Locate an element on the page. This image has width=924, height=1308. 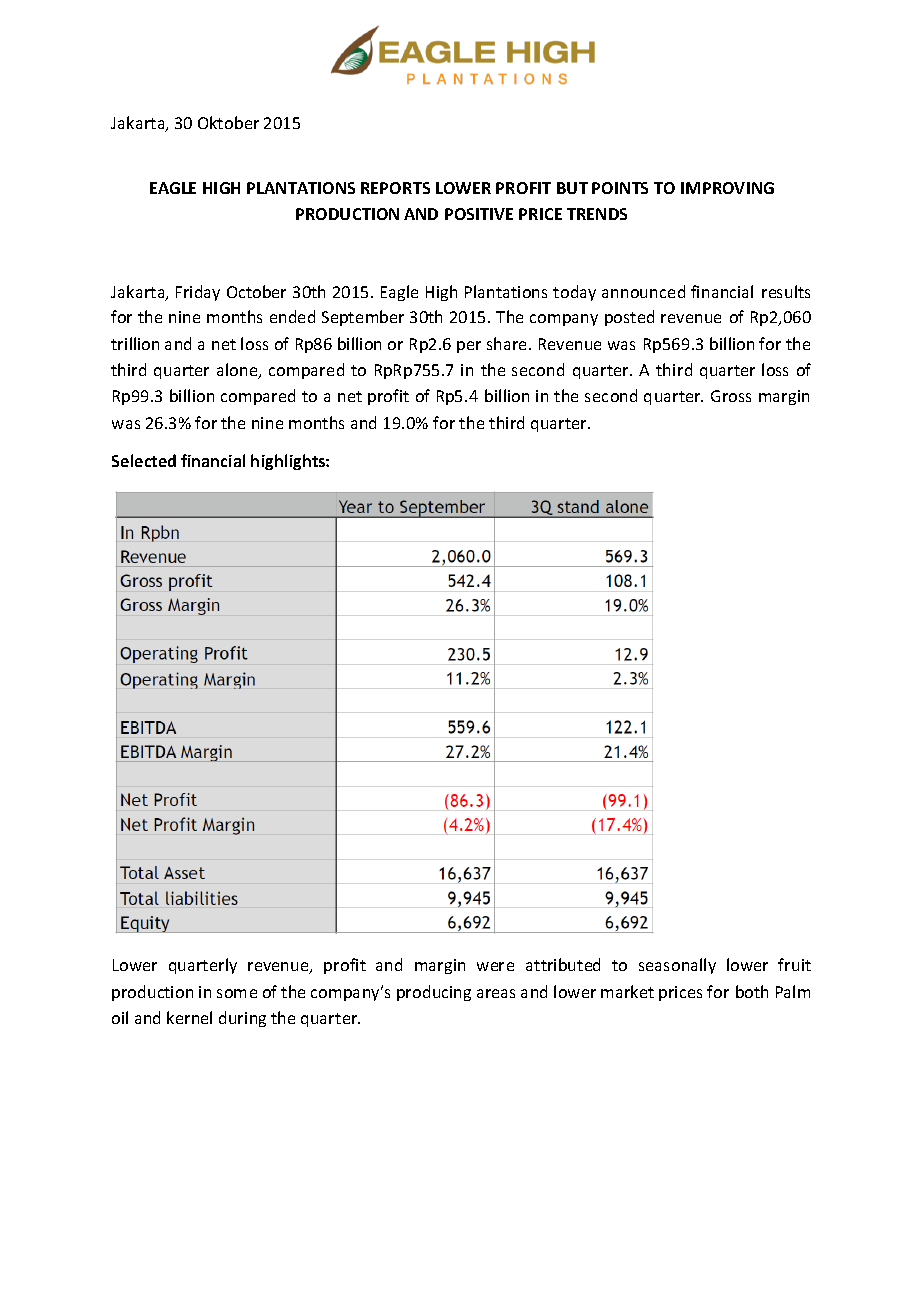
Oktober is located at coordinates (228, 122).
